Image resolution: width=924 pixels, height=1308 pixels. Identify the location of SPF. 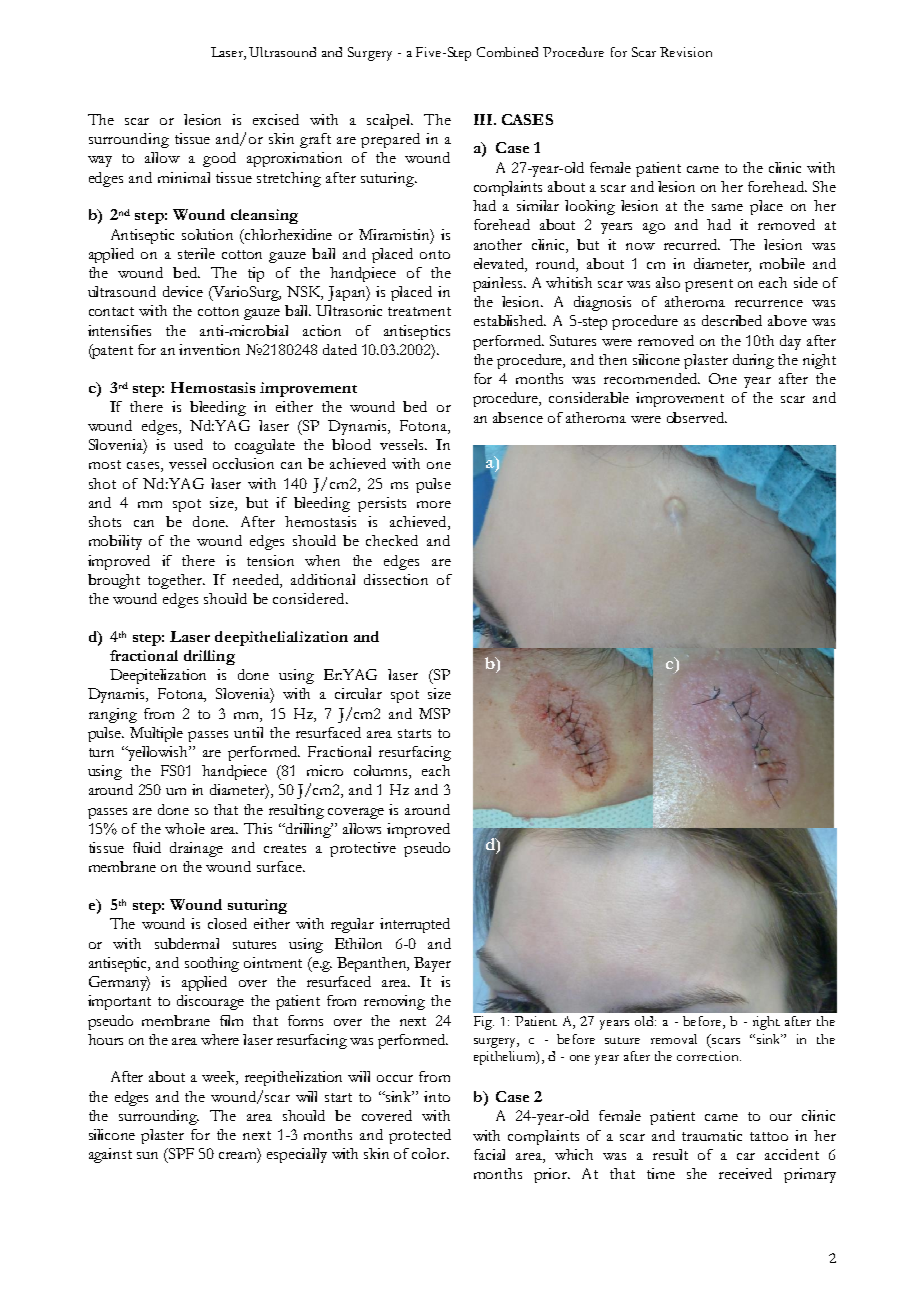
(180, 1155).
